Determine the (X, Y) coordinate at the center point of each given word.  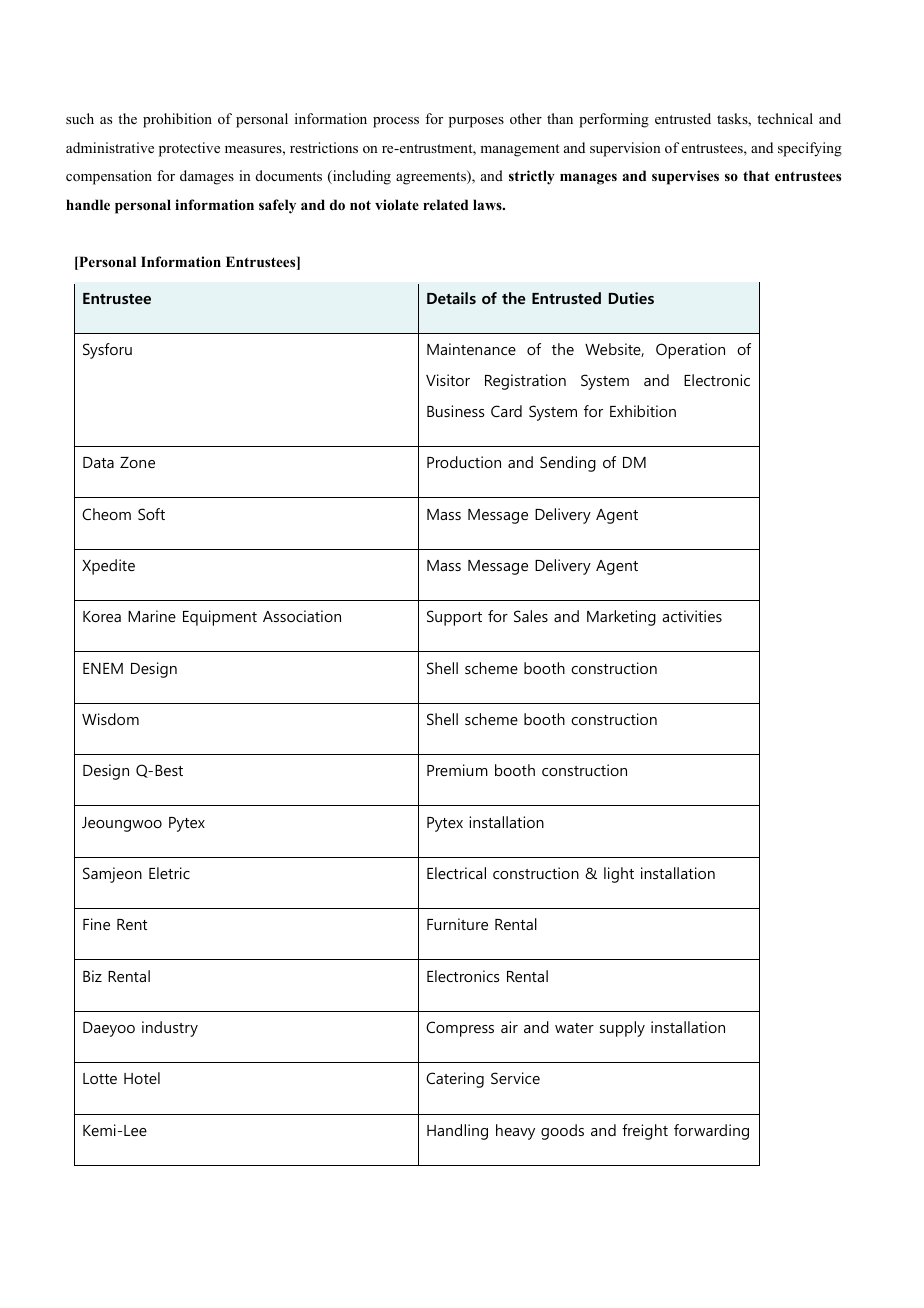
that (756, 175)
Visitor (448, 380)
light (619, 875)
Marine (152, 616)
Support (454, 618)
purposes (476, 122)
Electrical (456, 873)
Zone (137, 462)
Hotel (142, 1078)
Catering (455, 1080)
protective (189, 149)
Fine (96, 924)
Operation (690, 351)
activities (692, 616)
